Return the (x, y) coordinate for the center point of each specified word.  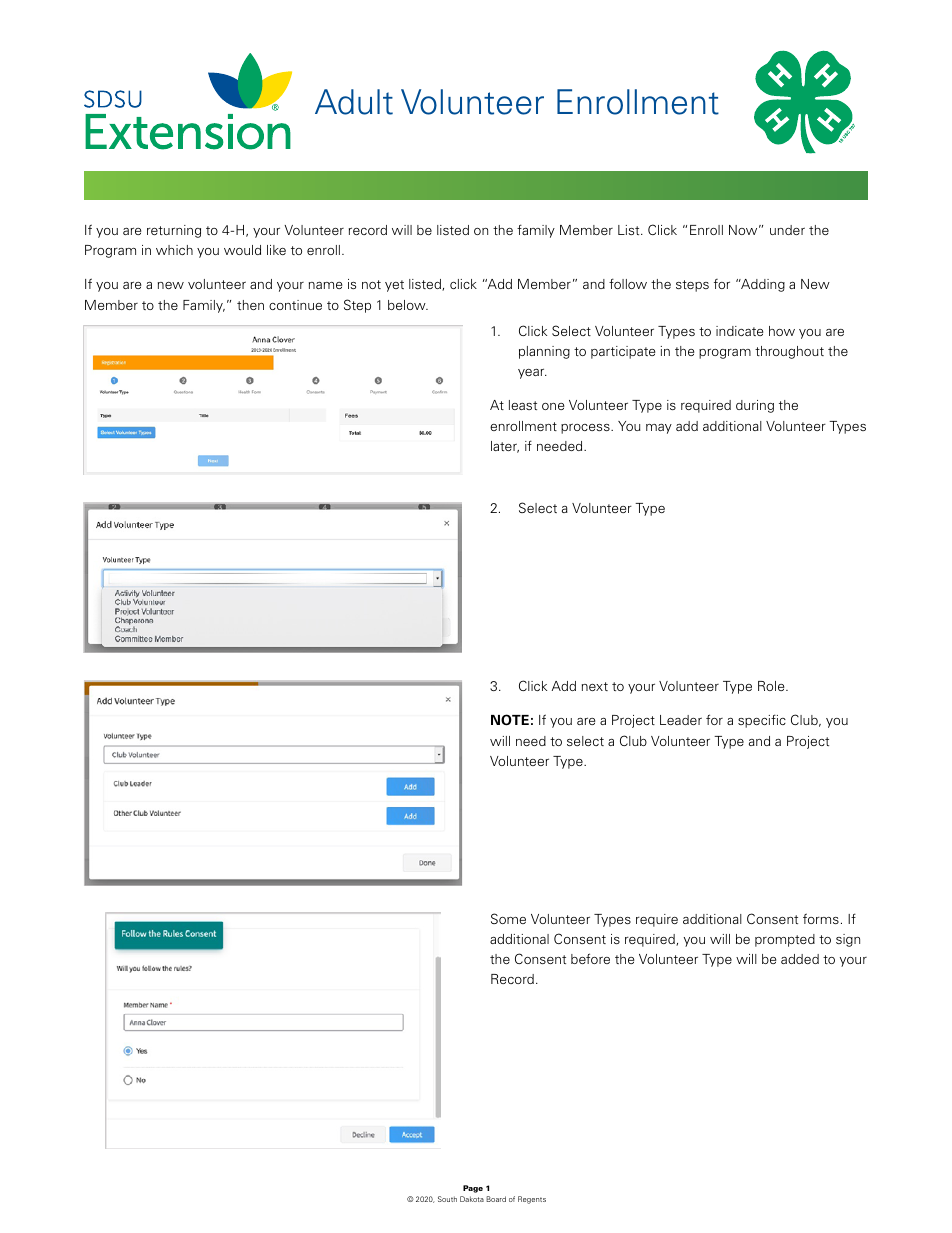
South (447, 1199)
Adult (354, 102)
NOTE (510, 720)
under (787, 230)
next (595, 686)
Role (772, 686)
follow (628, 283)
